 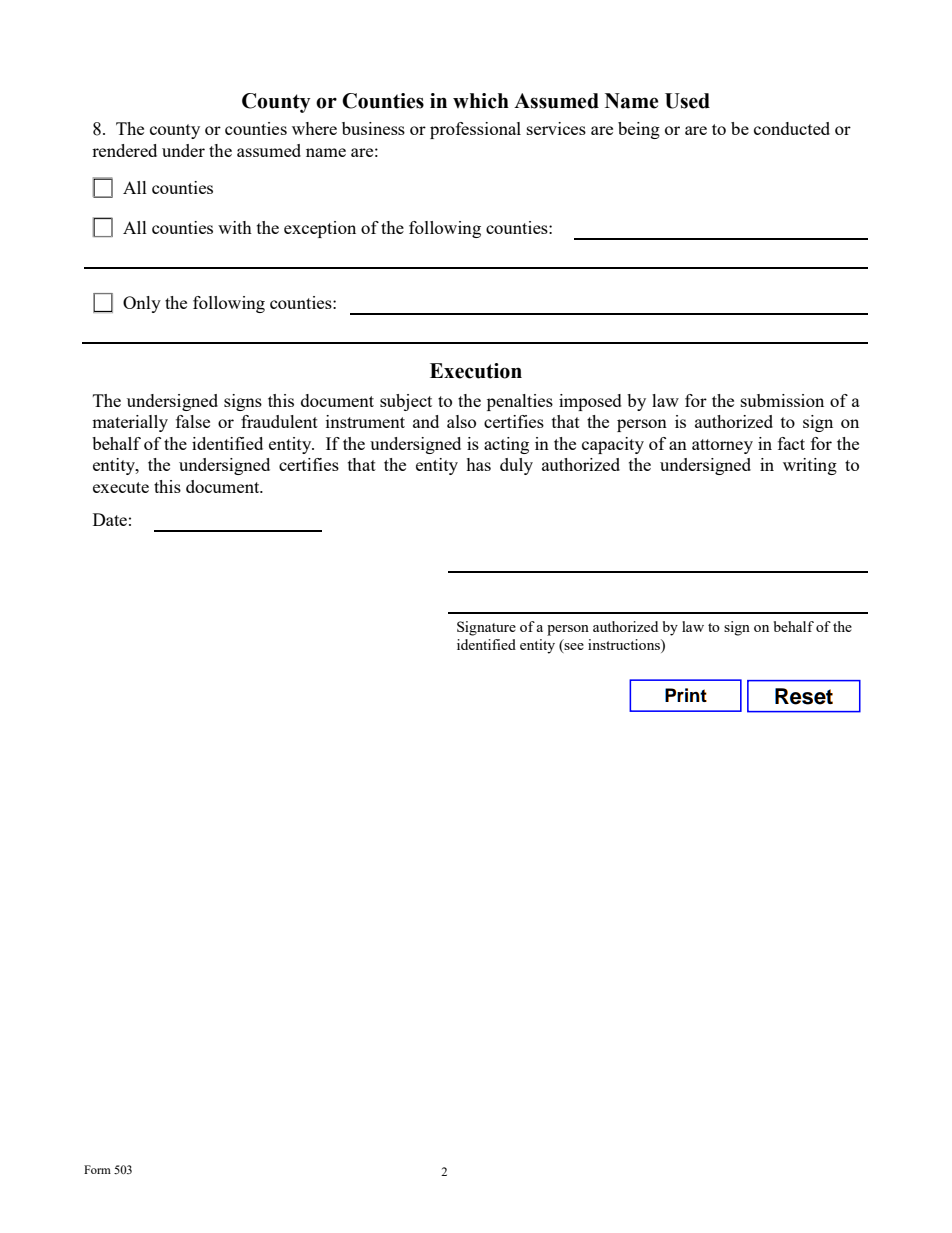 I want to click on Form, so click(x=97, y=1169).
